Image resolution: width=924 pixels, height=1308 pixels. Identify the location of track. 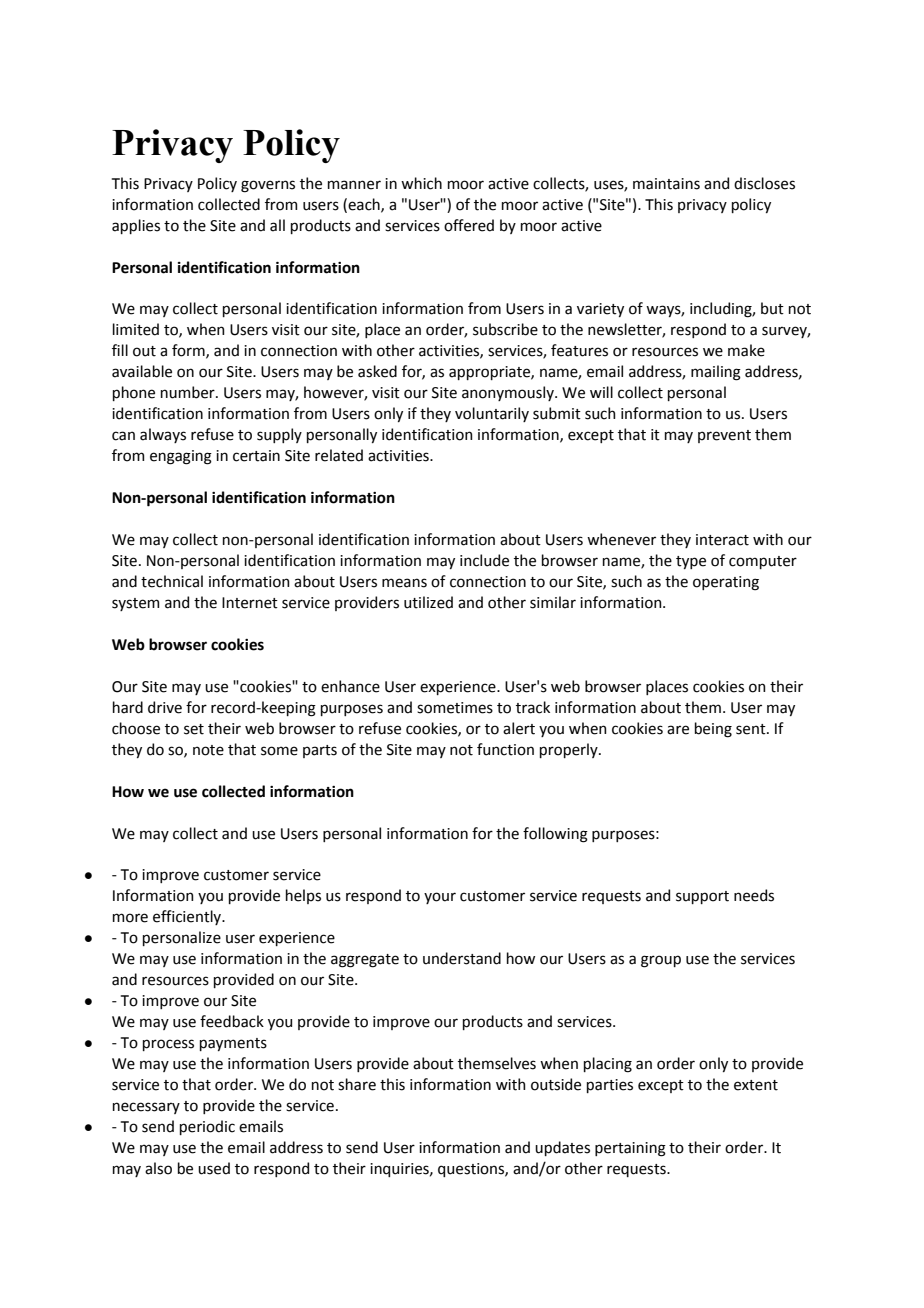
(533, 707).
